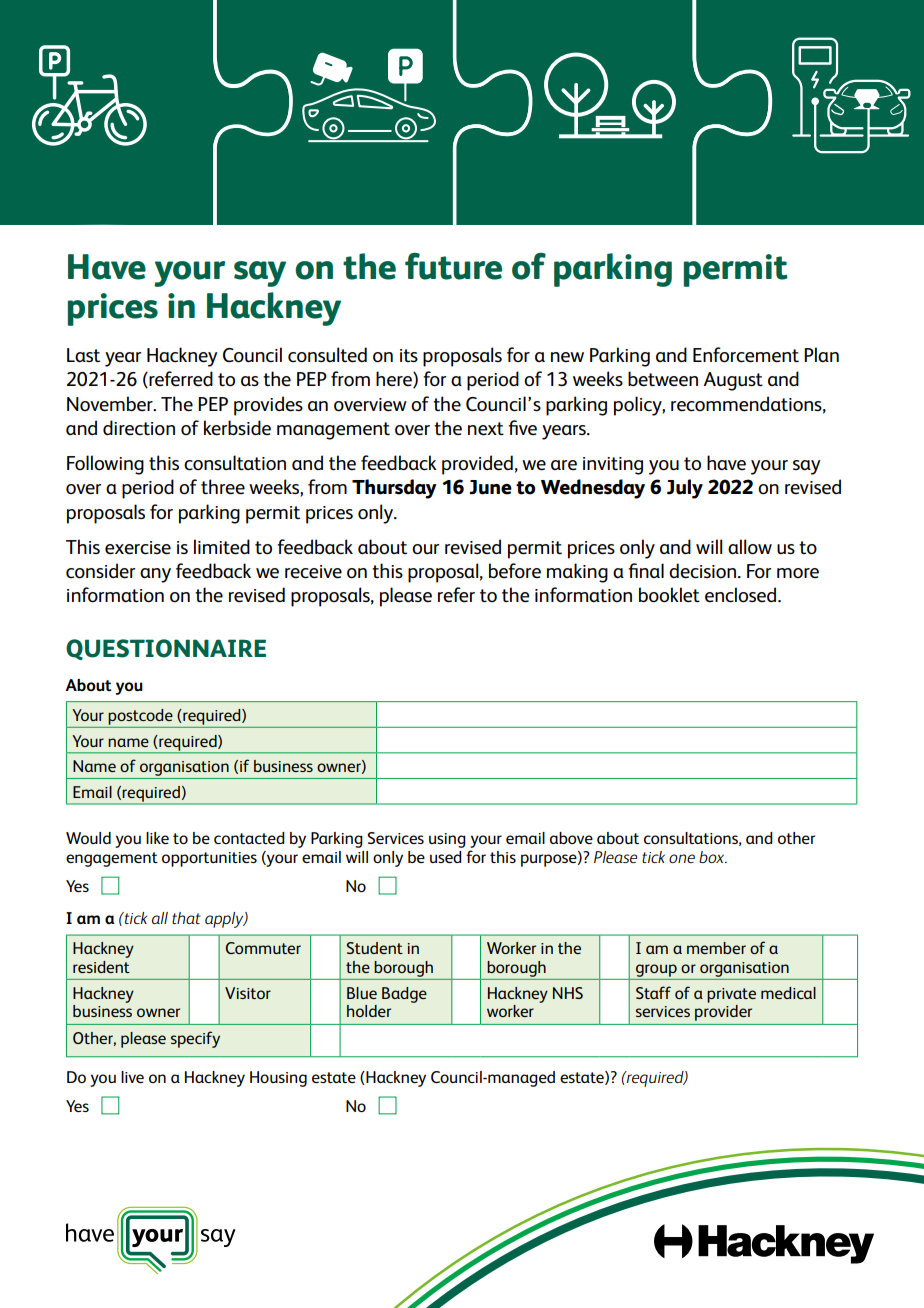 The width and height of the screenshot is (924, 1308). I want to click on Last, so click(83, 355).
